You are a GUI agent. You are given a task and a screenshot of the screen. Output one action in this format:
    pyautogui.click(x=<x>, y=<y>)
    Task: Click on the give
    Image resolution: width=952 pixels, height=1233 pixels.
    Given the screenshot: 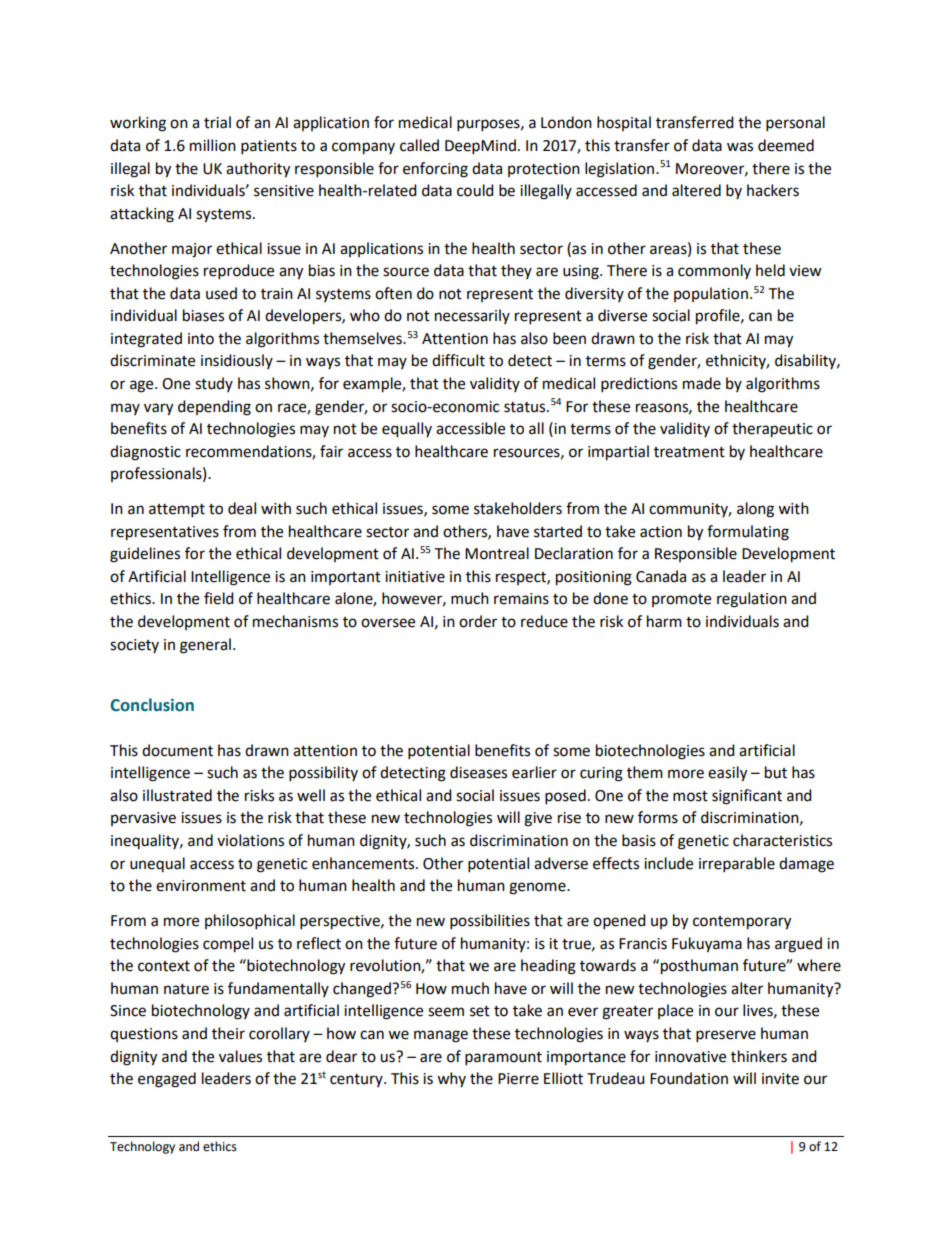 What is the action you would take?
    pyautogui.click(x=538, y=819)
